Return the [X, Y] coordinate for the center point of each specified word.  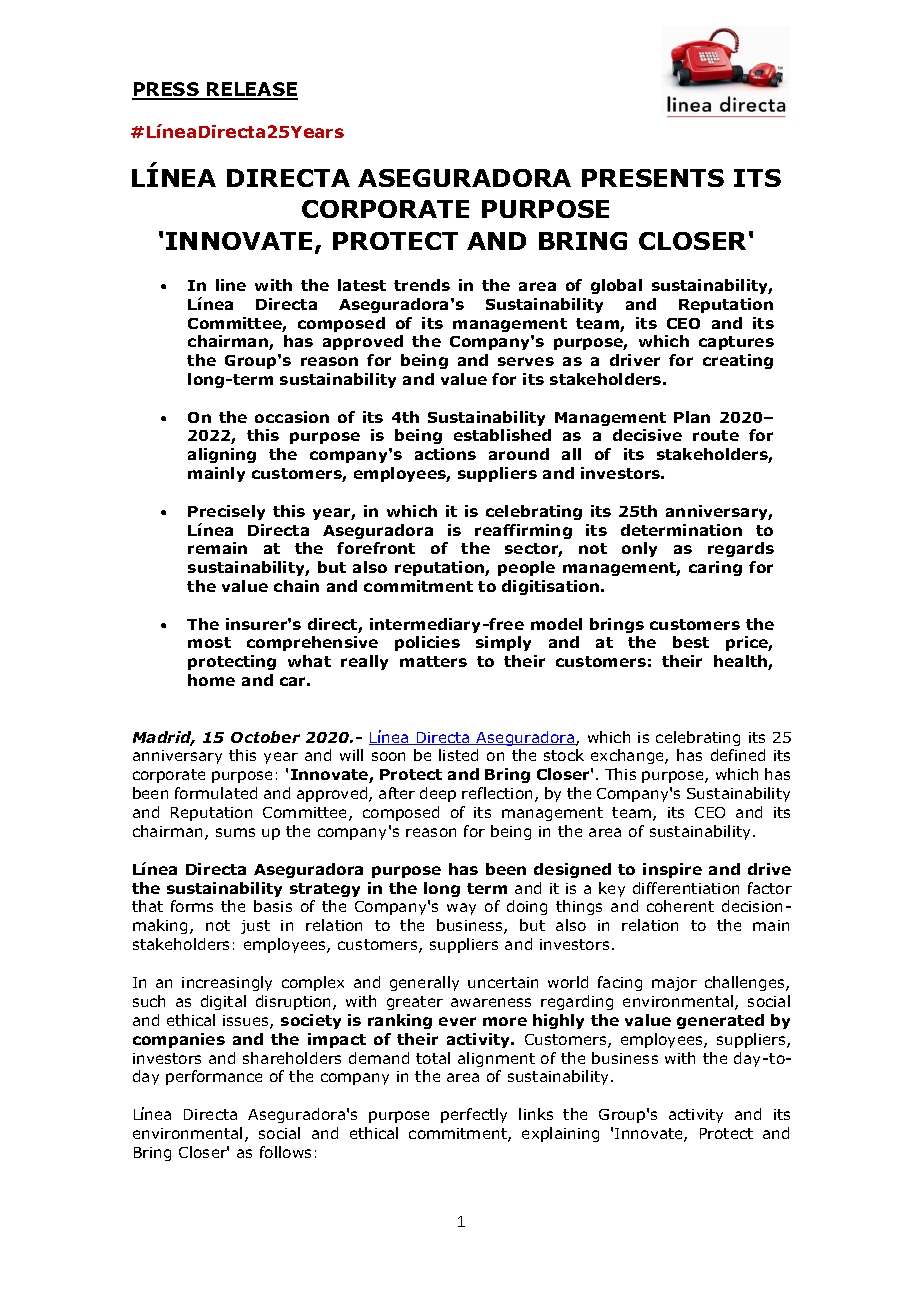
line [231, 285]
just [255, 927]
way [461, 909]
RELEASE [251, 90]
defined [738, 755]
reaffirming [523, 531]
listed [458, 755]
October [265, 737]
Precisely [226, 512]
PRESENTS [653, 178]
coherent [680, 906]
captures [736, 343]
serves [526, 361]
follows [285, 1152]
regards [741, 549]
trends [422, 285]
